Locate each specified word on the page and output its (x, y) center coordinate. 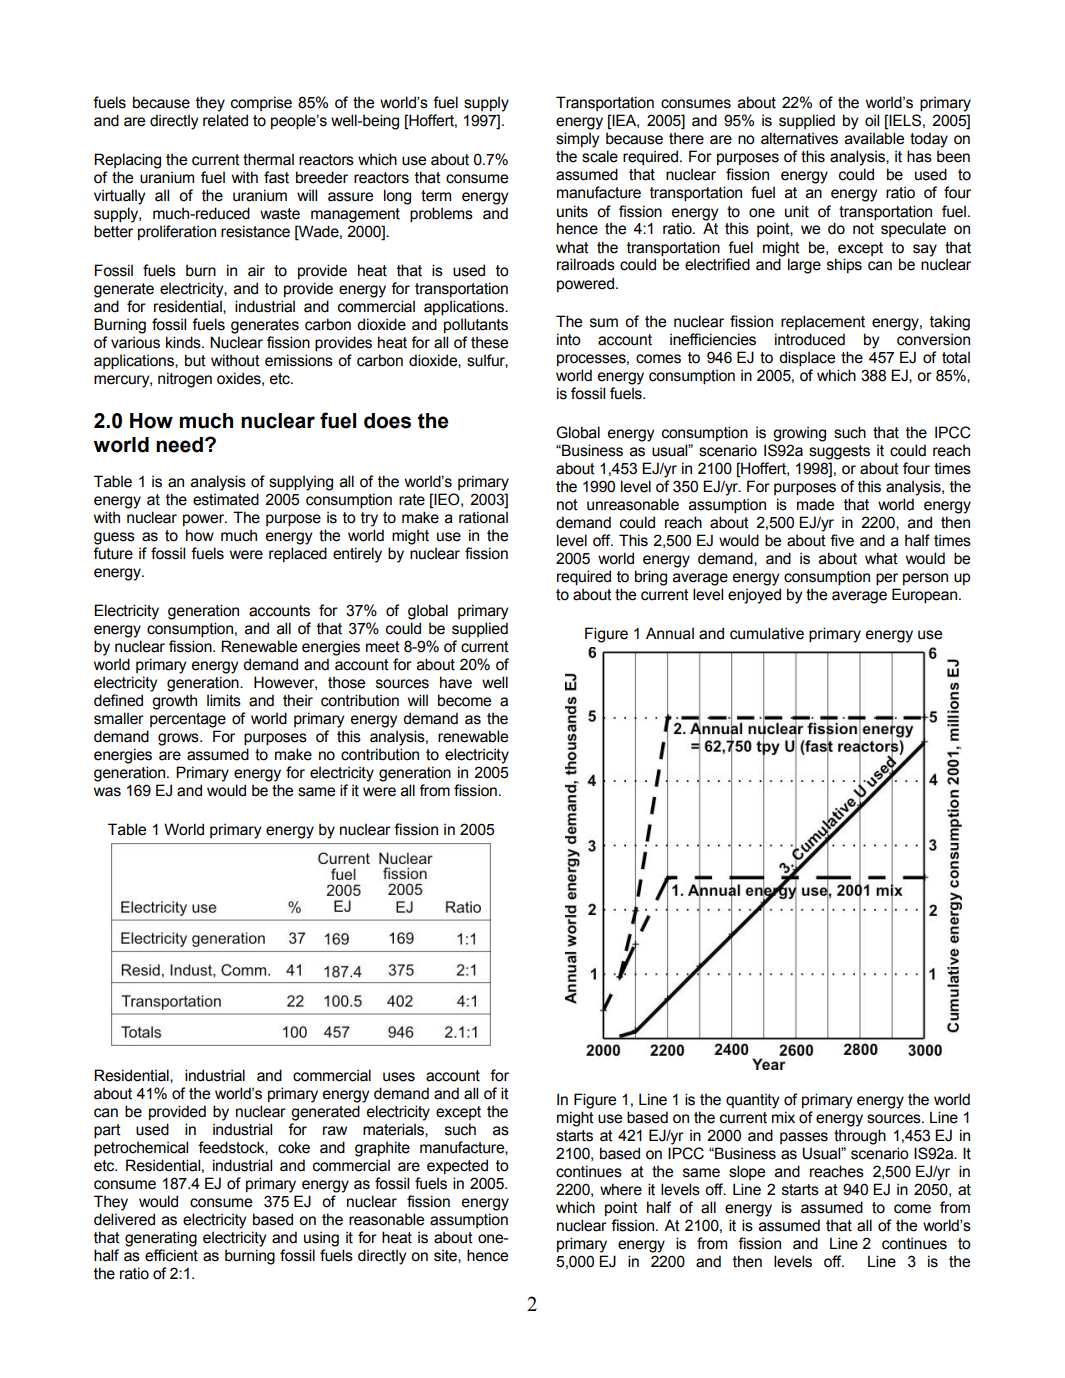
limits (224, 700)
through (860, 1137)
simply (577, 140)
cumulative (767, 633)
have (456, 682)
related (225, 120)
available (874, 138)
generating (161, 1239)
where (621, 1189)
